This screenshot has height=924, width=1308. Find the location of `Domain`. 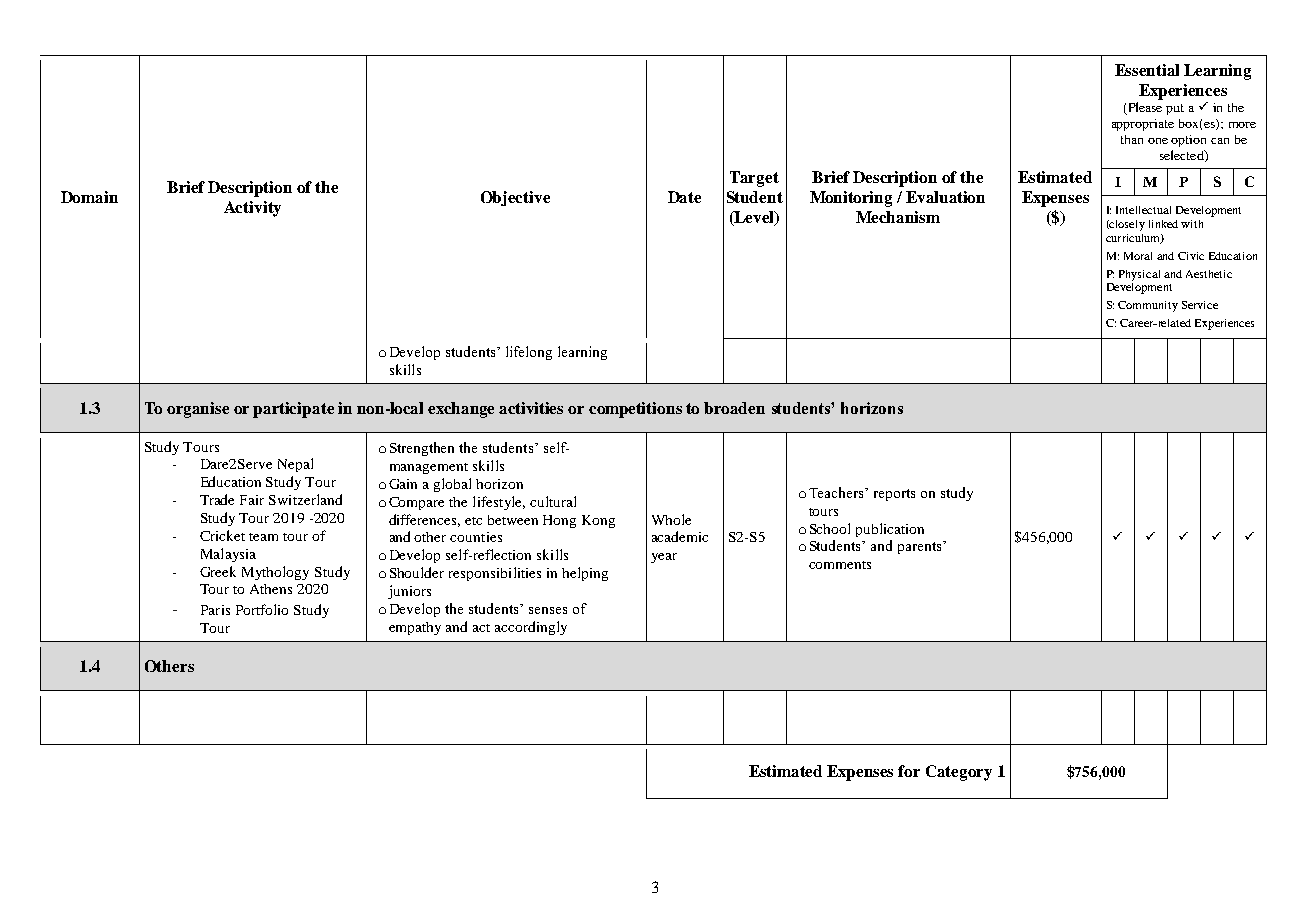

Domain is located at coordinates (89, 197).
